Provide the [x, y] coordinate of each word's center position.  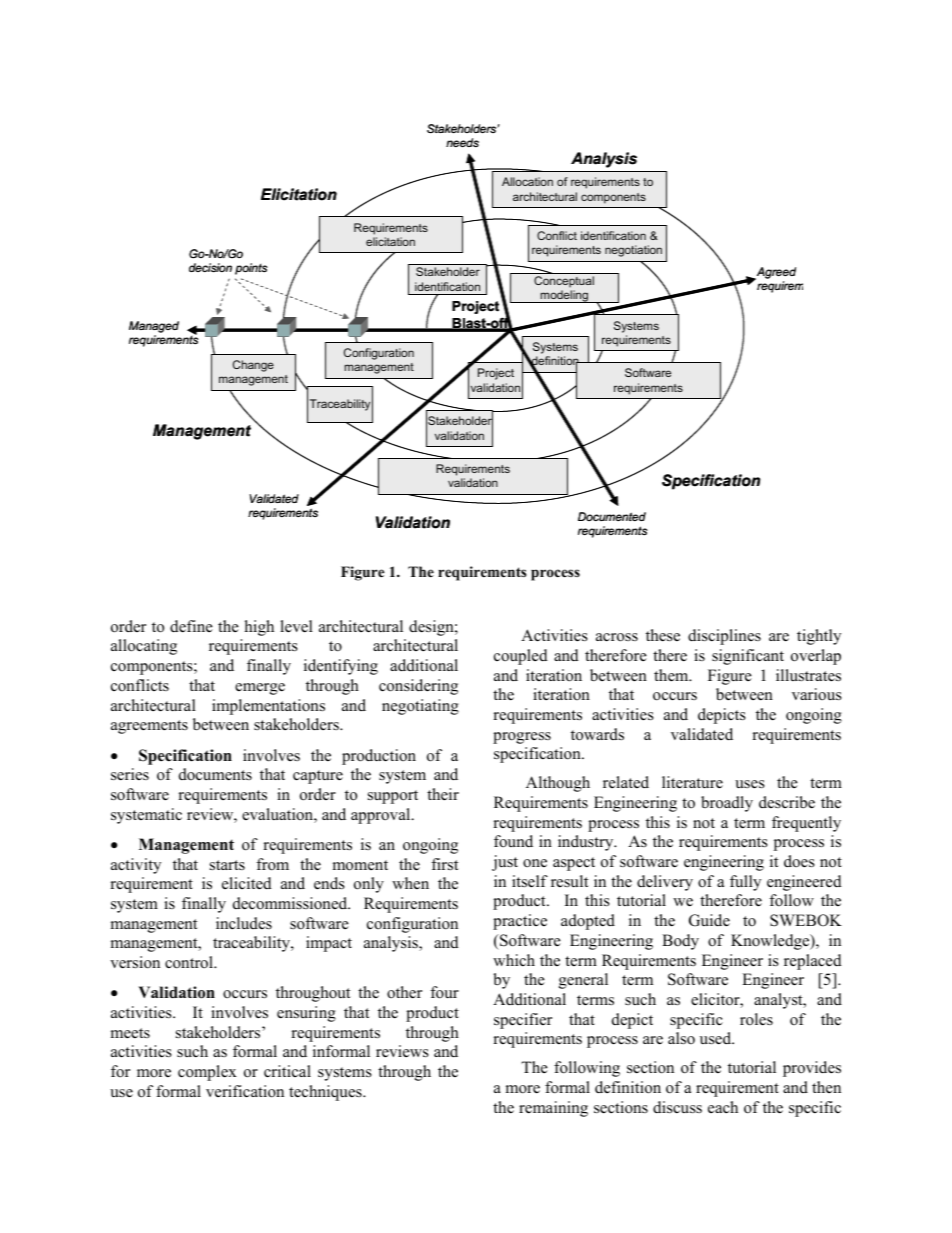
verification [245, 1091]
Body [680, 942]
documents [215, 774]
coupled [521, 657]
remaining [553, 1109]
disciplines [724, 637]
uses [750, 784]
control [190, 962]
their [443, 794]
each [723, 1107]
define [191, 626]
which [514, 960]
